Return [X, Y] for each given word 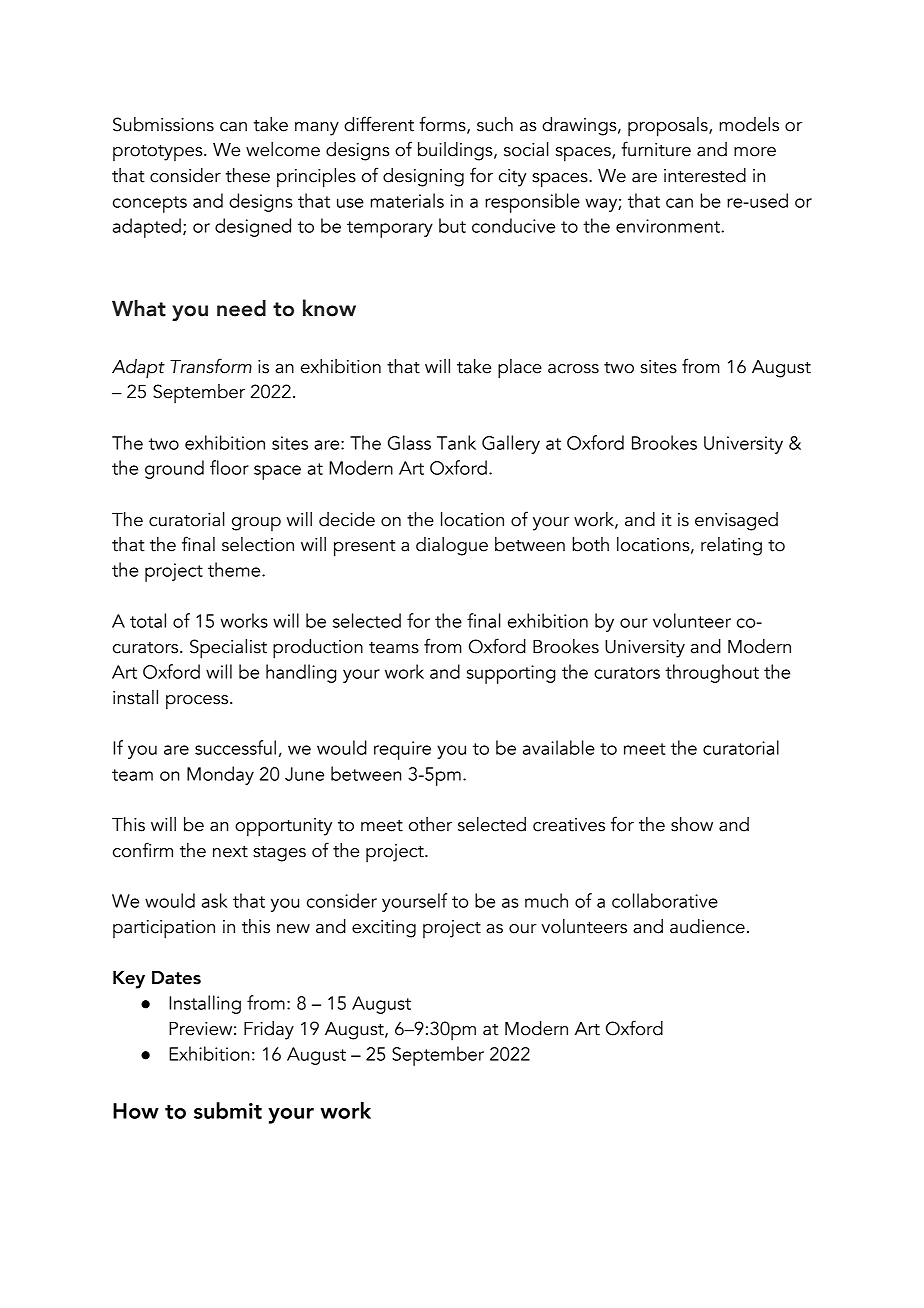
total [148, 620]
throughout [712, 673]
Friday [269, 1030]
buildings [456, 151]
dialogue [452, 546]
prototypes [159, 153]
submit [228, 1110]
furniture [656, 149]
